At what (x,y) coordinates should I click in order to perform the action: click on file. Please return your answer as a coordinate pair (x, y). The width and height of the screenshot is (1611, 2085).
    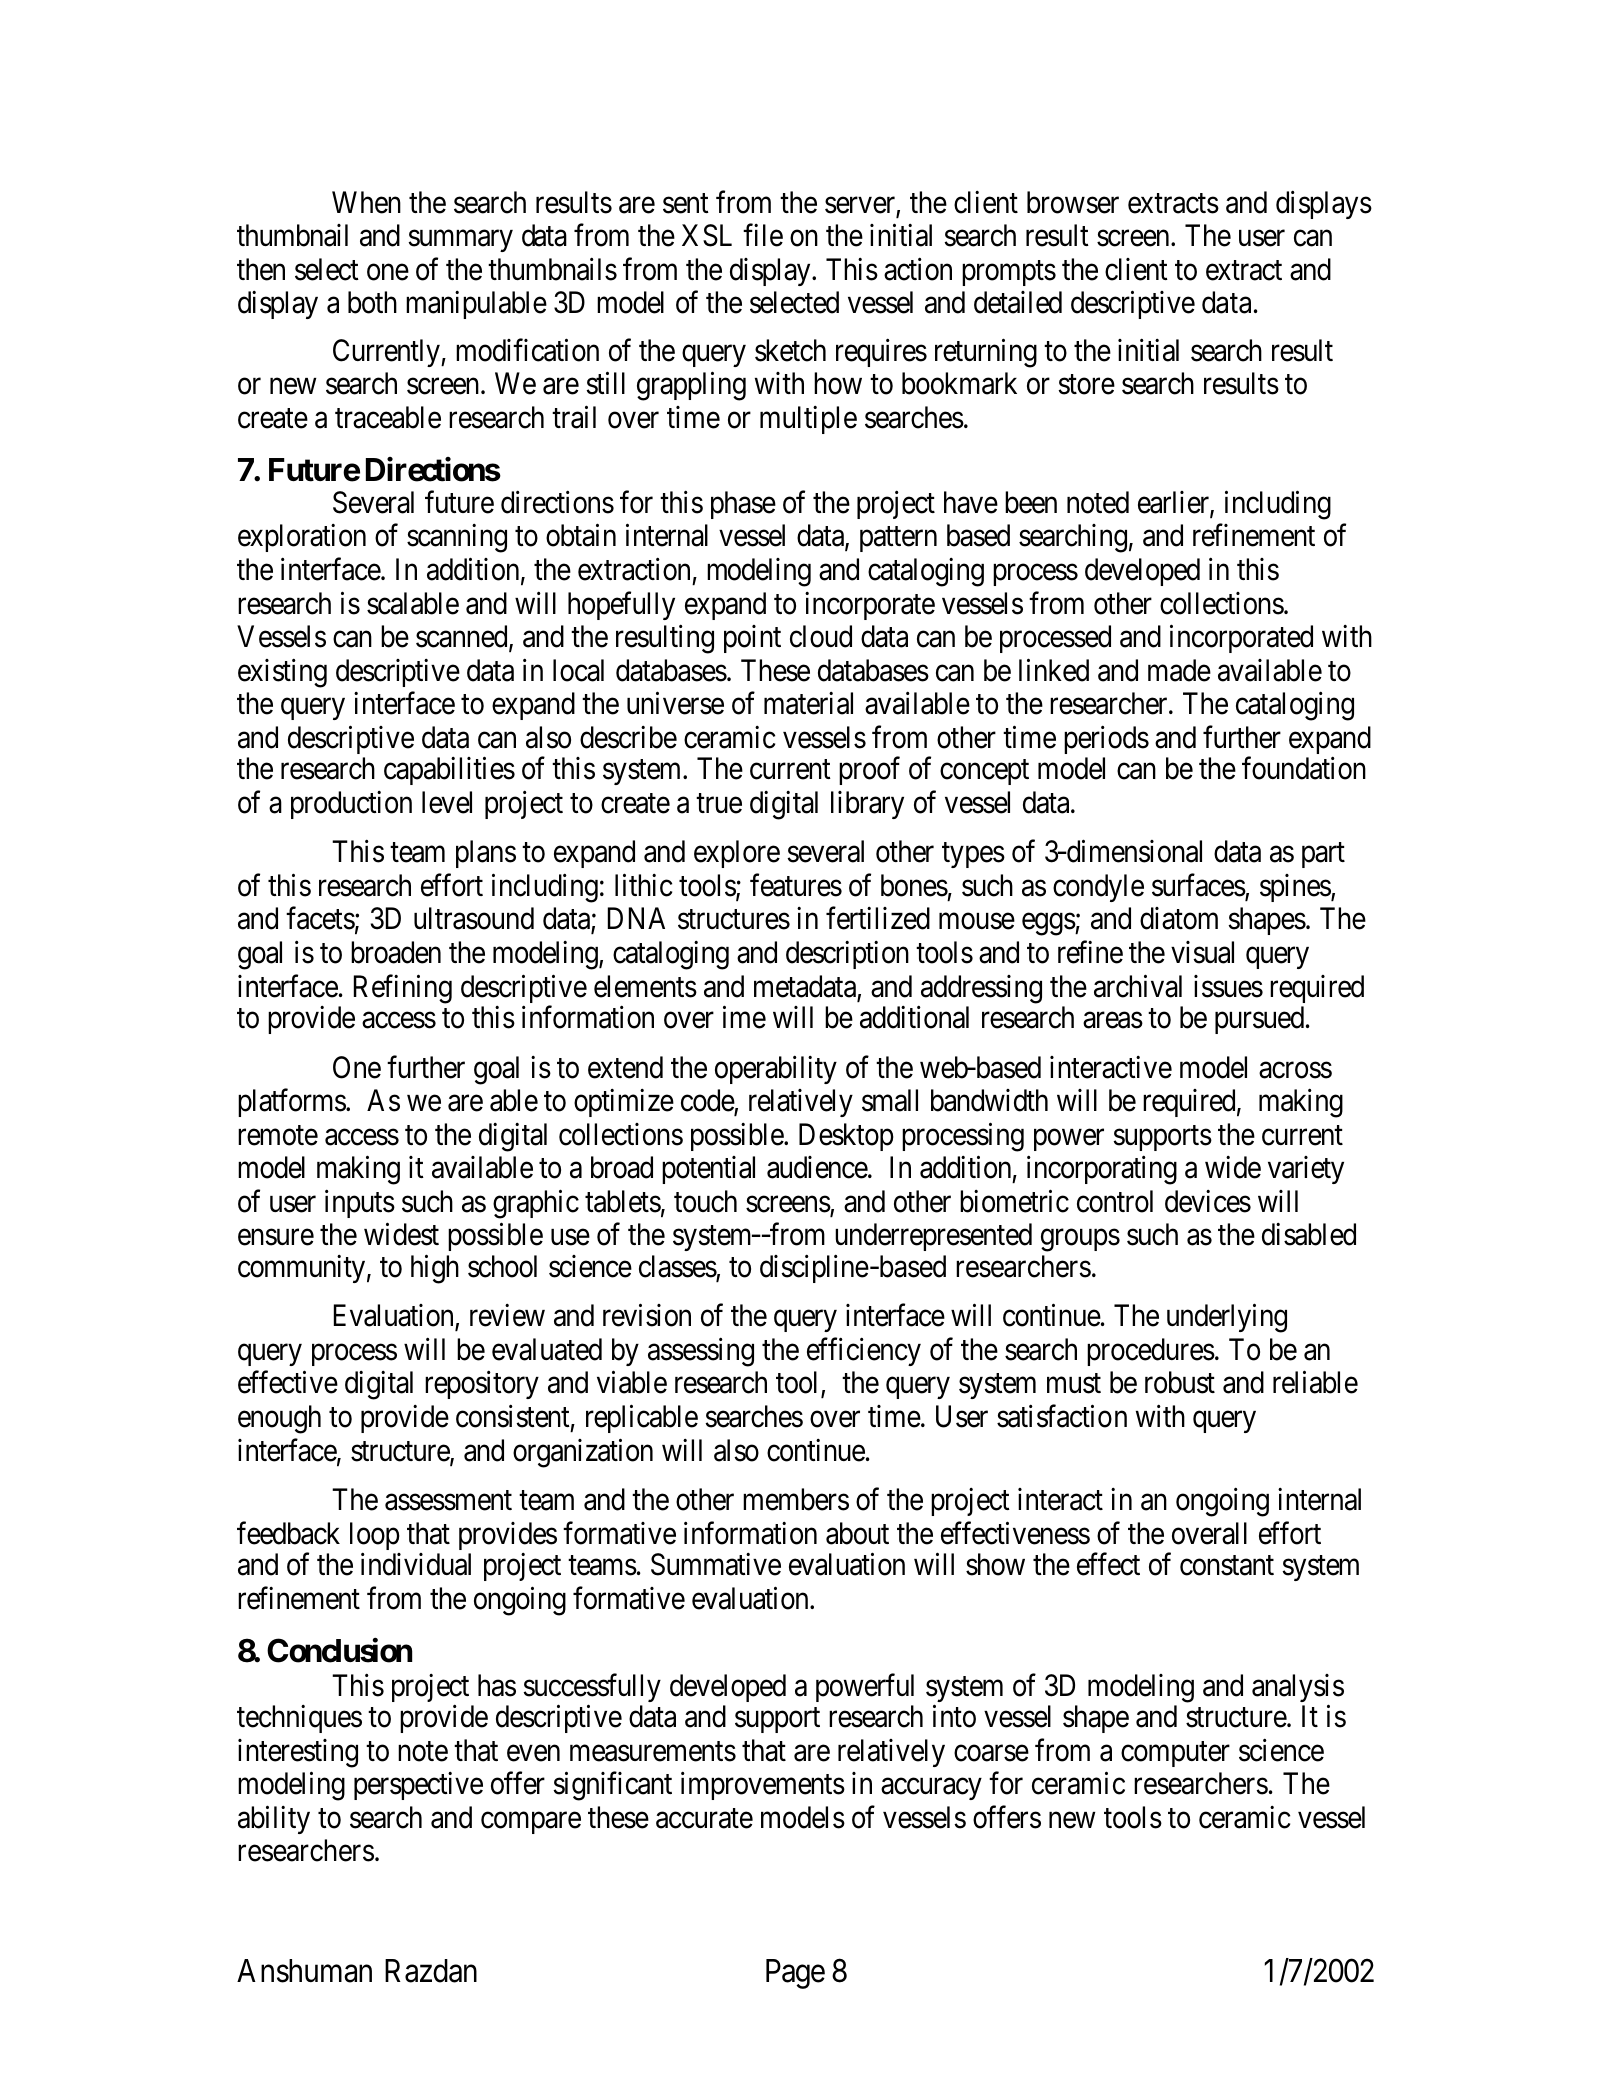
    Looking at the image, I should click on (763, 235).
